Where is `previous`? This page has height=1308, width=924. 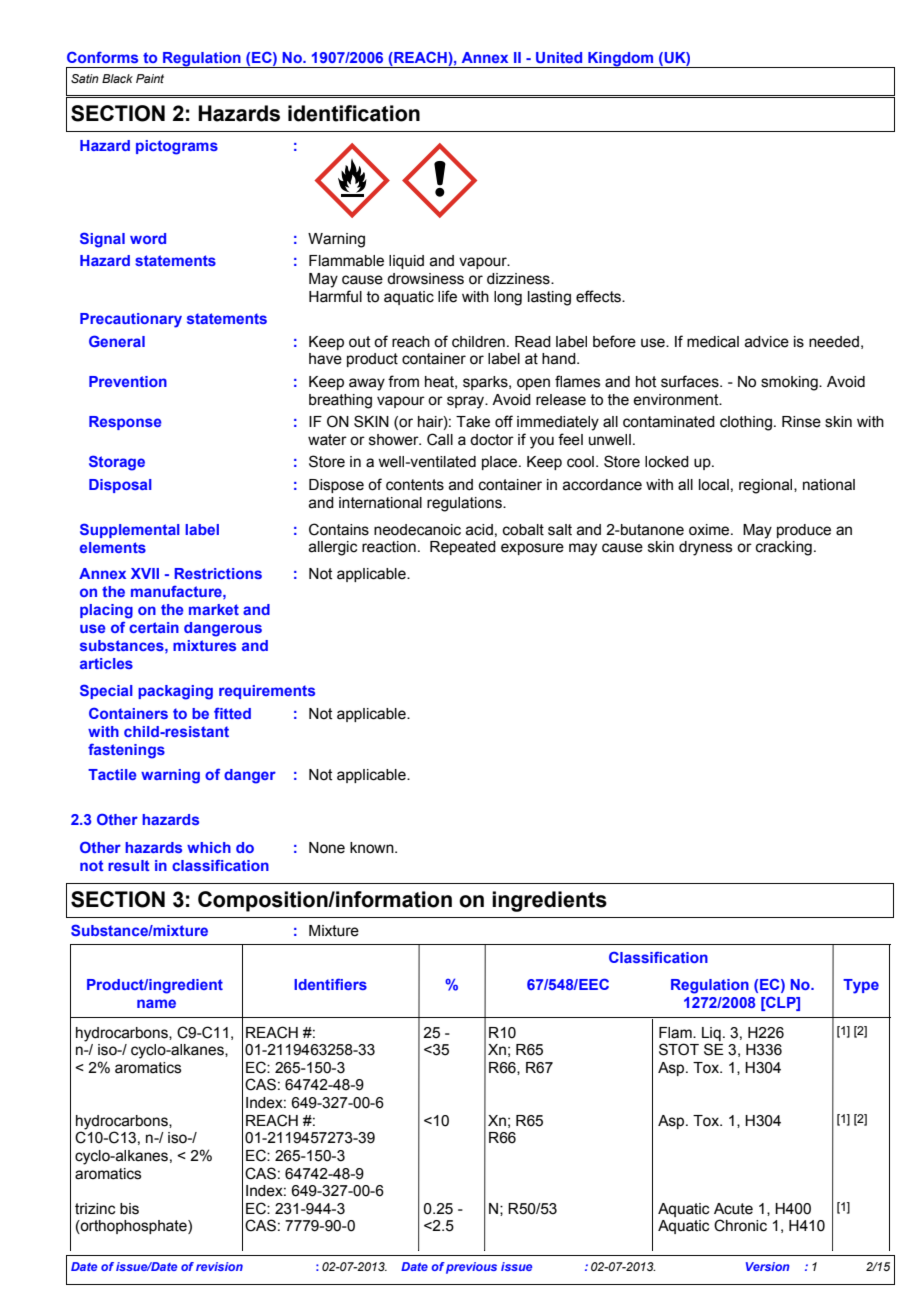
previous is located at coordinates (471, 1268).
